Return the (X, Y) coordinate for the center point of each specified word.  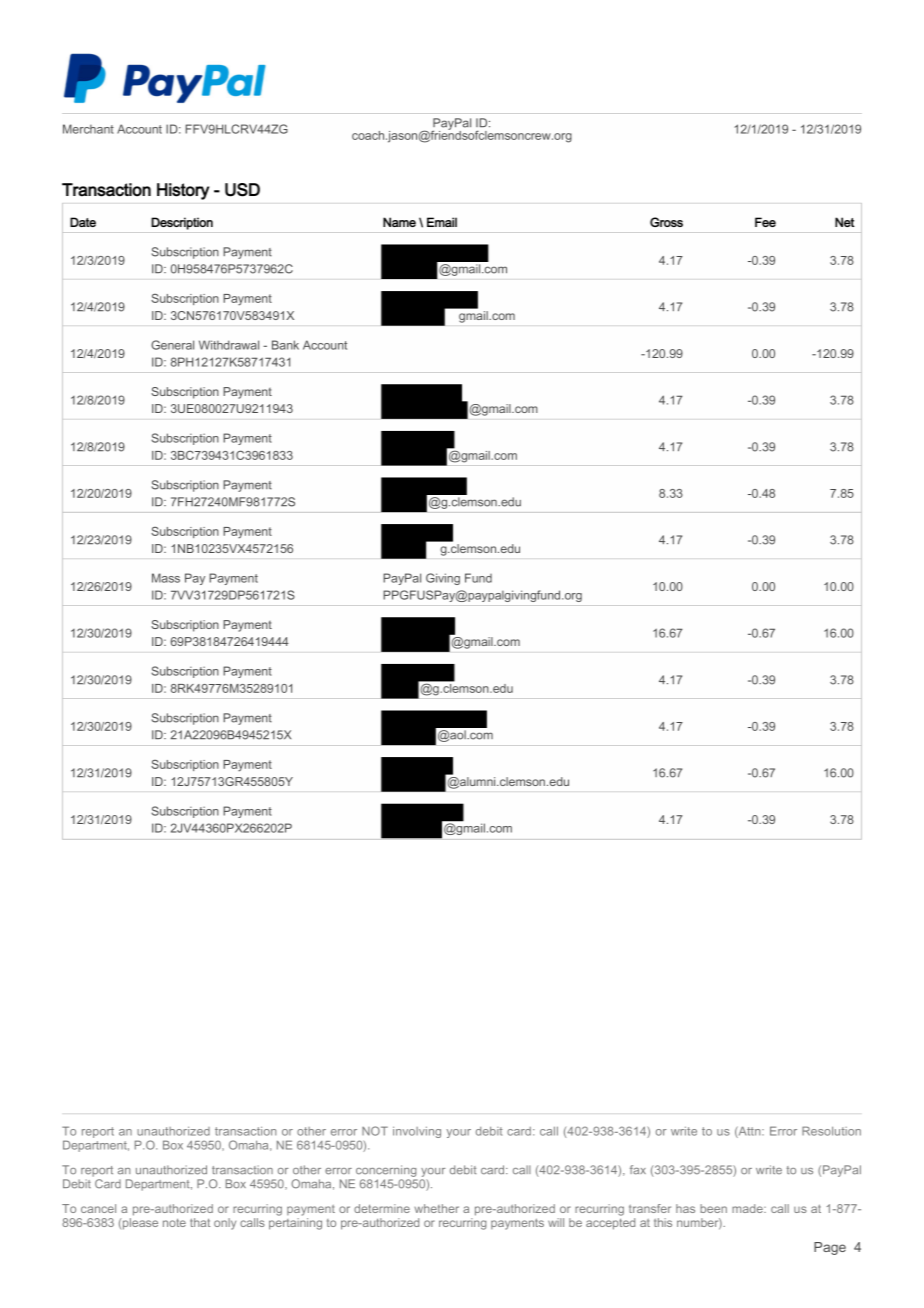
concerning (386, 1171)
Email (442, 222)
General (172, 345)
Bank (285, 345)
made (748, 1208)
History (183, 191)
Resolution (831, 1131)
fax (638, 1170)
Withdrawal (229, 345)
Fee (765, 222)
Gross (666, 222)
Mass (166, 578)
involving (417, 1132)
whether (436, 1208)
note (174, 1223)
